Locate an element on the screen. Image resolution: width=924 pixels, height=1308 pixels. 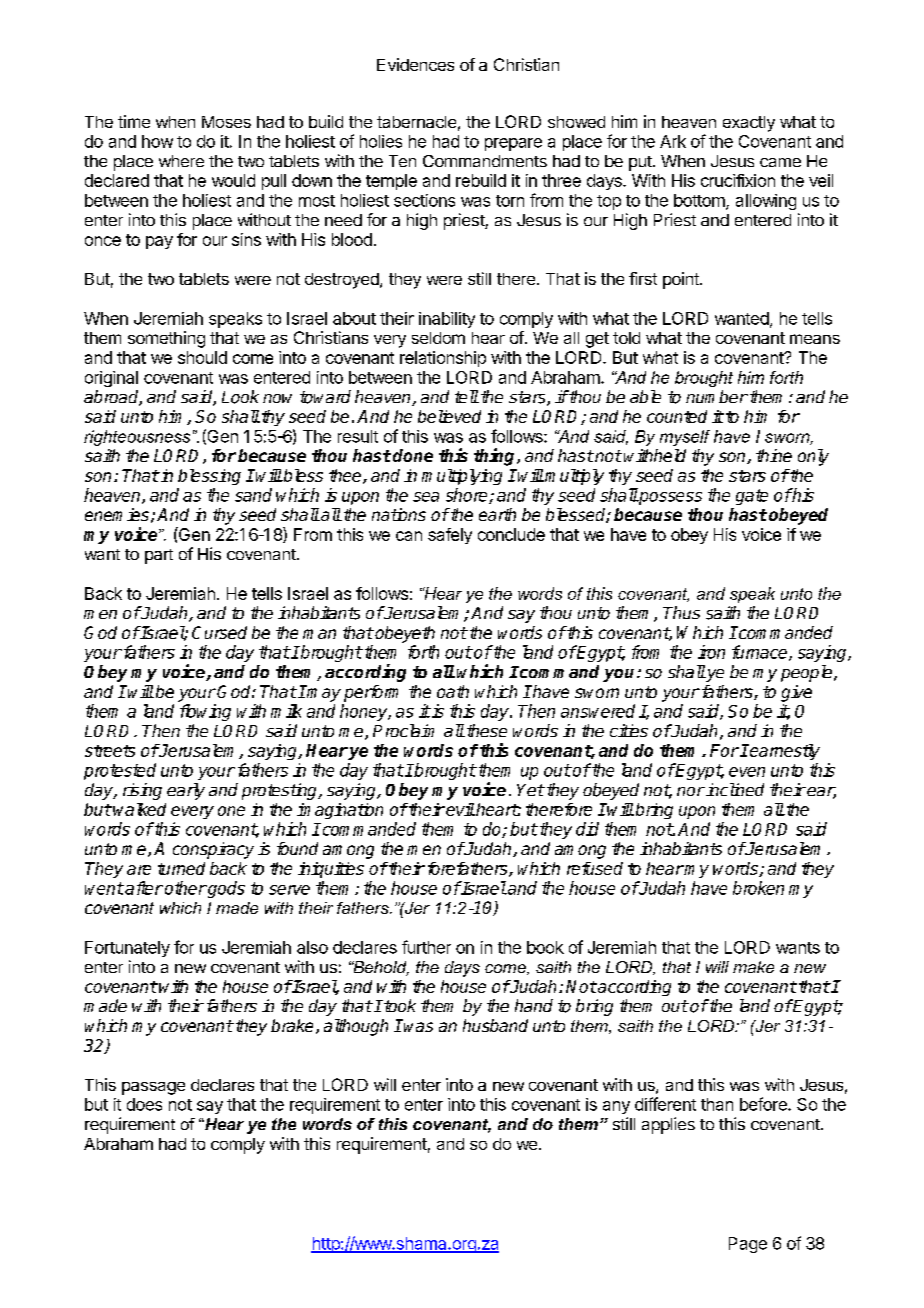
Evidences is located at coordinates (415, 64).
